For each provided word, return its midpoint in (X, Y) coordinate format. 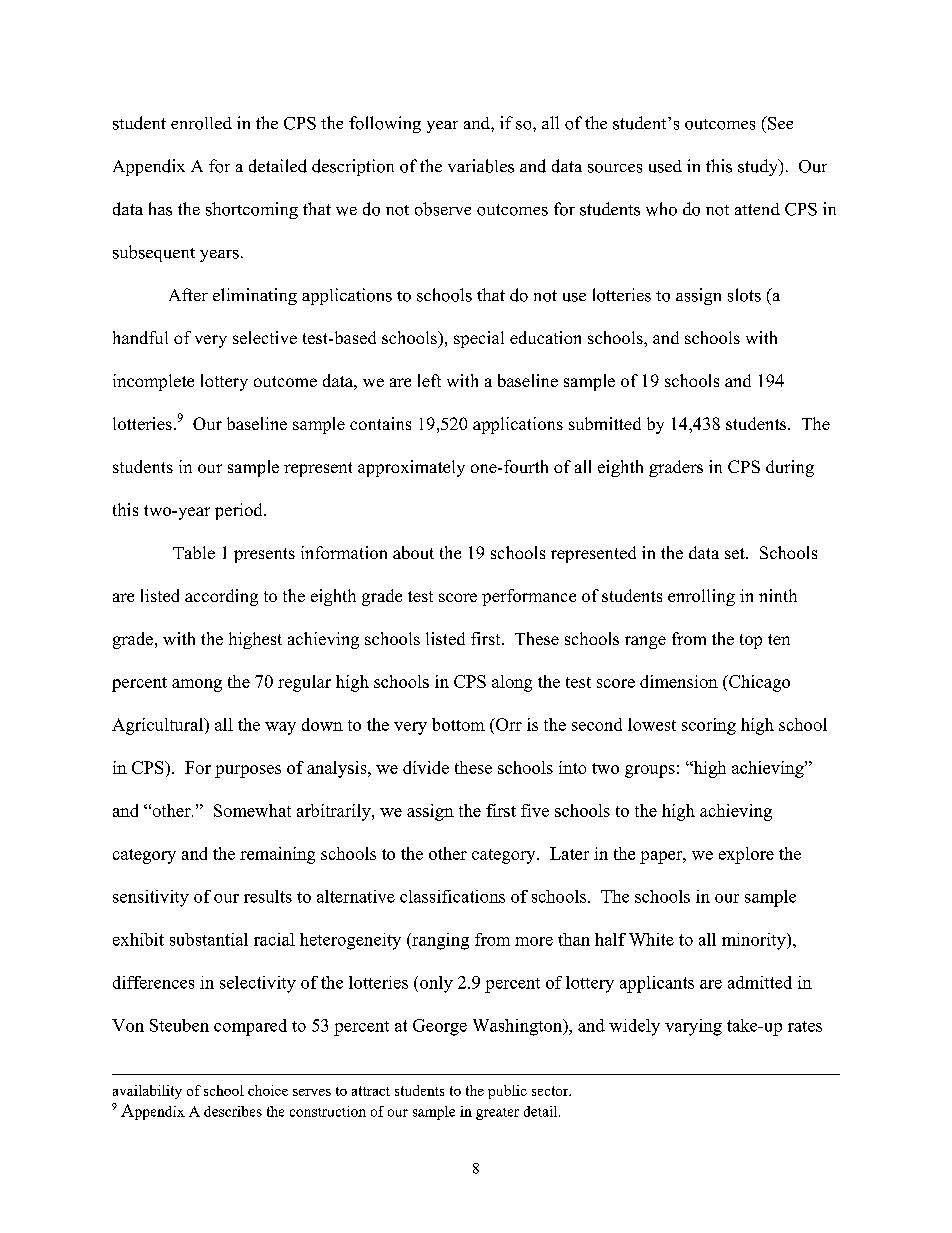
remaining (277, 855)
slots (744, 295)
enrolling (701, 597)
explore (746, 855)
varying (693, 1027)
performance (529, 597)
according (221, 597)
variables (481, 166)
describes (233, 1111)
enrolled (201, 123)
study (759, 167)
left (429, 380)
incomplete (153, 382)
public (507, 1092)
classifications (452, 896)
